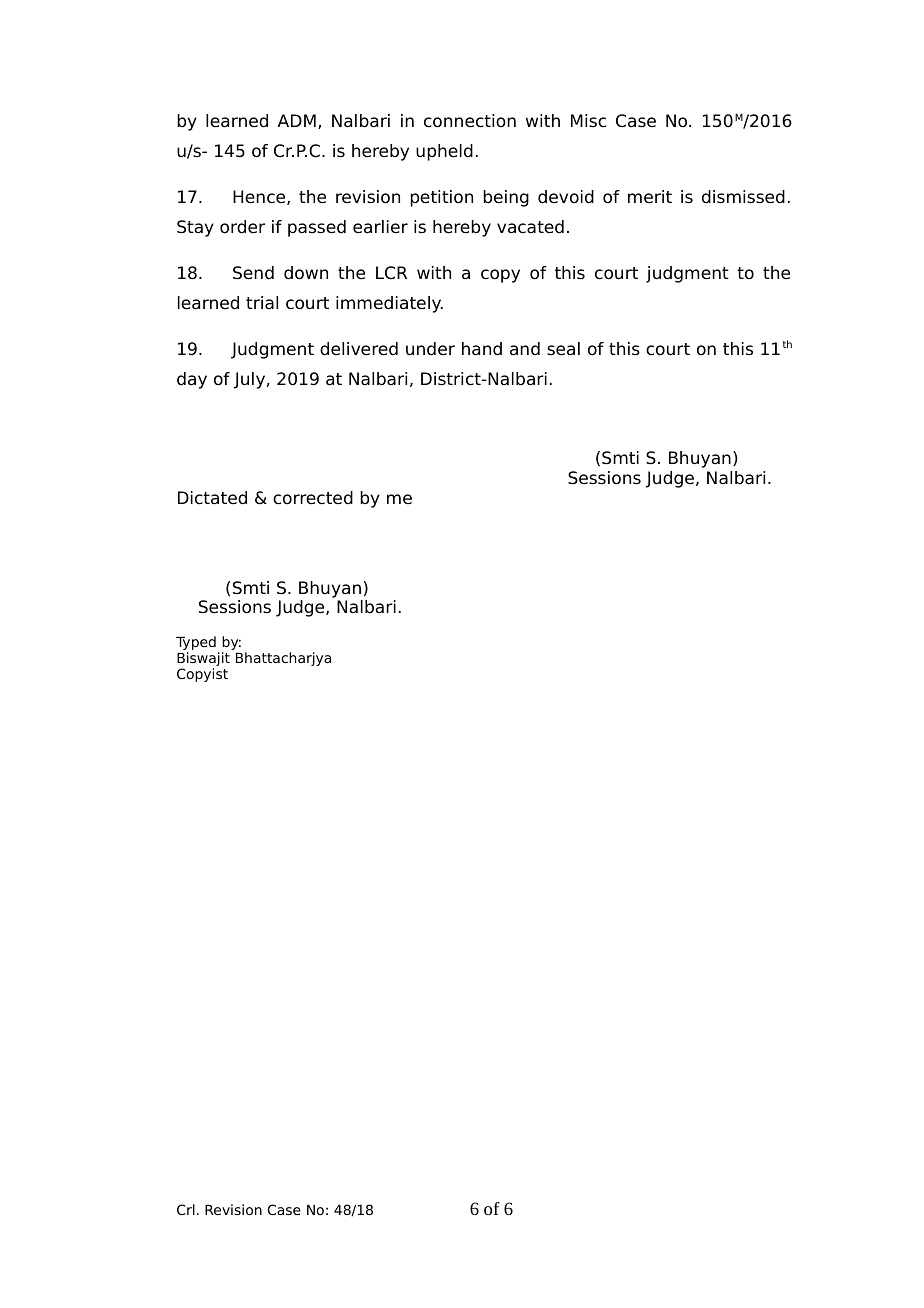 The image size is (924, 1308). What do you see at coordinates (650, 197) in the document?
I see `merit` at bounding box center [650, 197].
